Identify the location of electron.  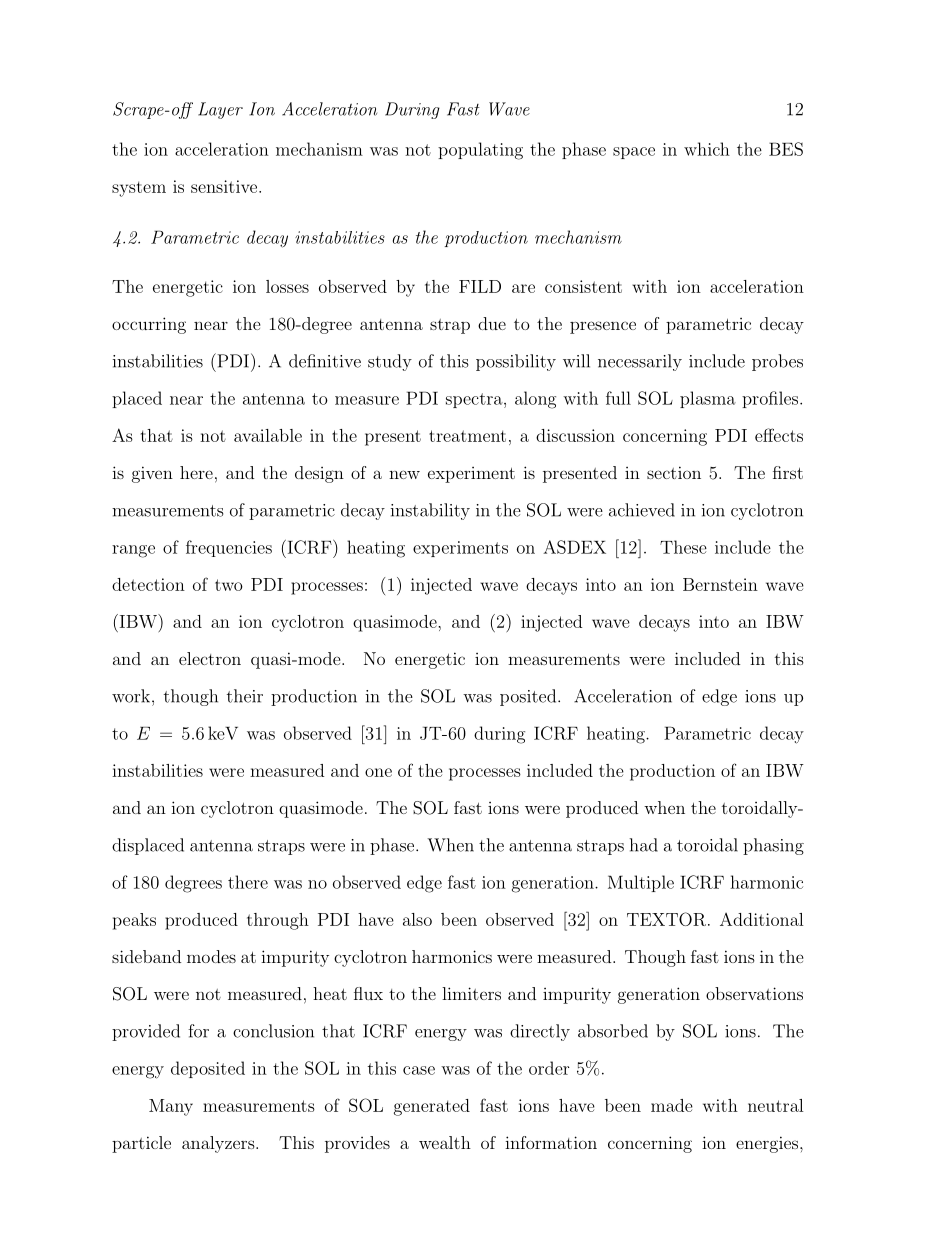
(210, 658).
